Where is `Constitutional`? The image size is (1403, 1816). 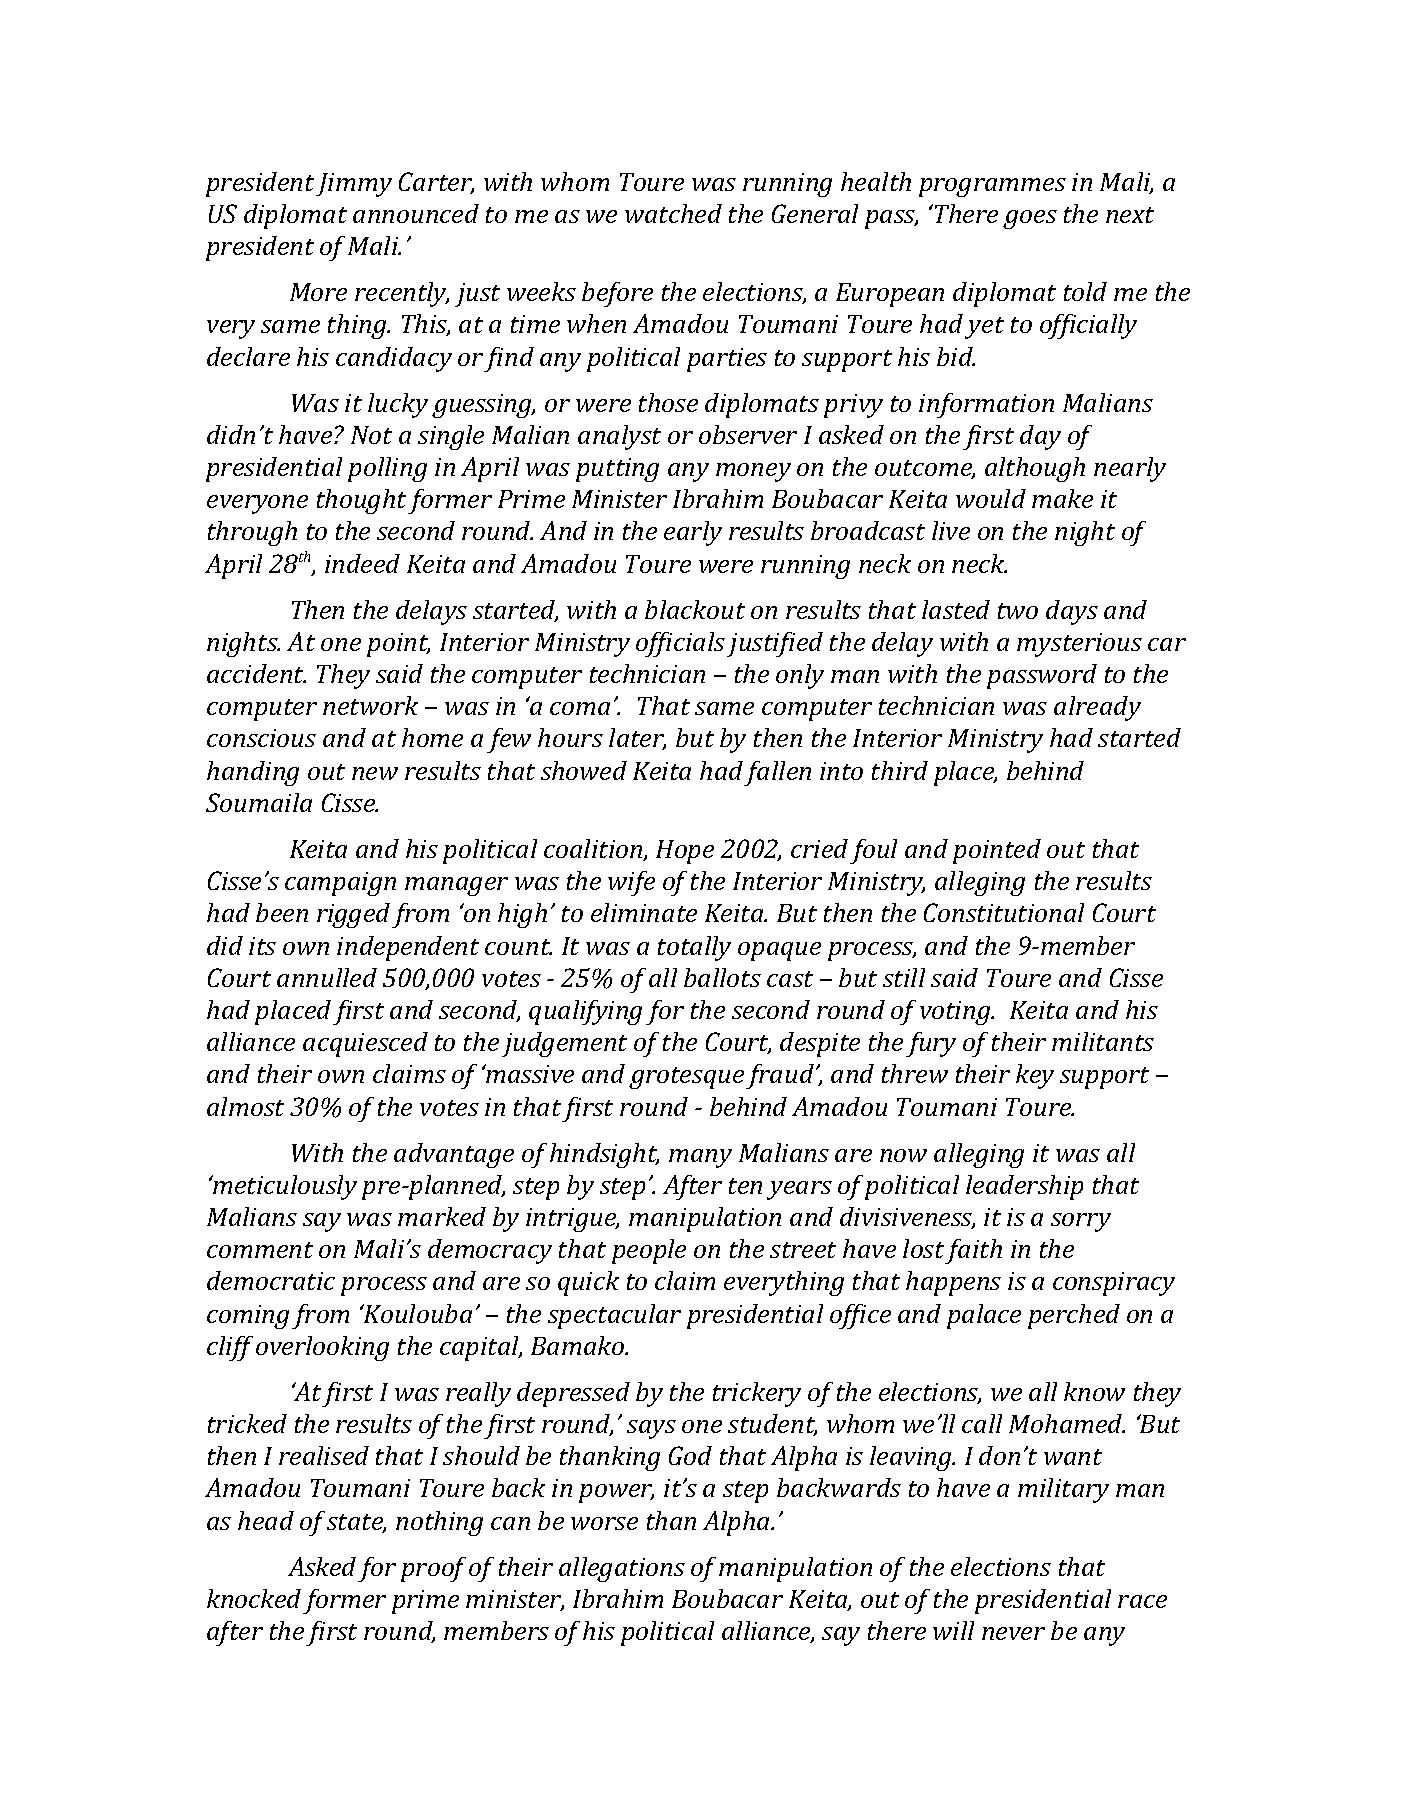 Constitutional is located at coordinates (1004, 912).
